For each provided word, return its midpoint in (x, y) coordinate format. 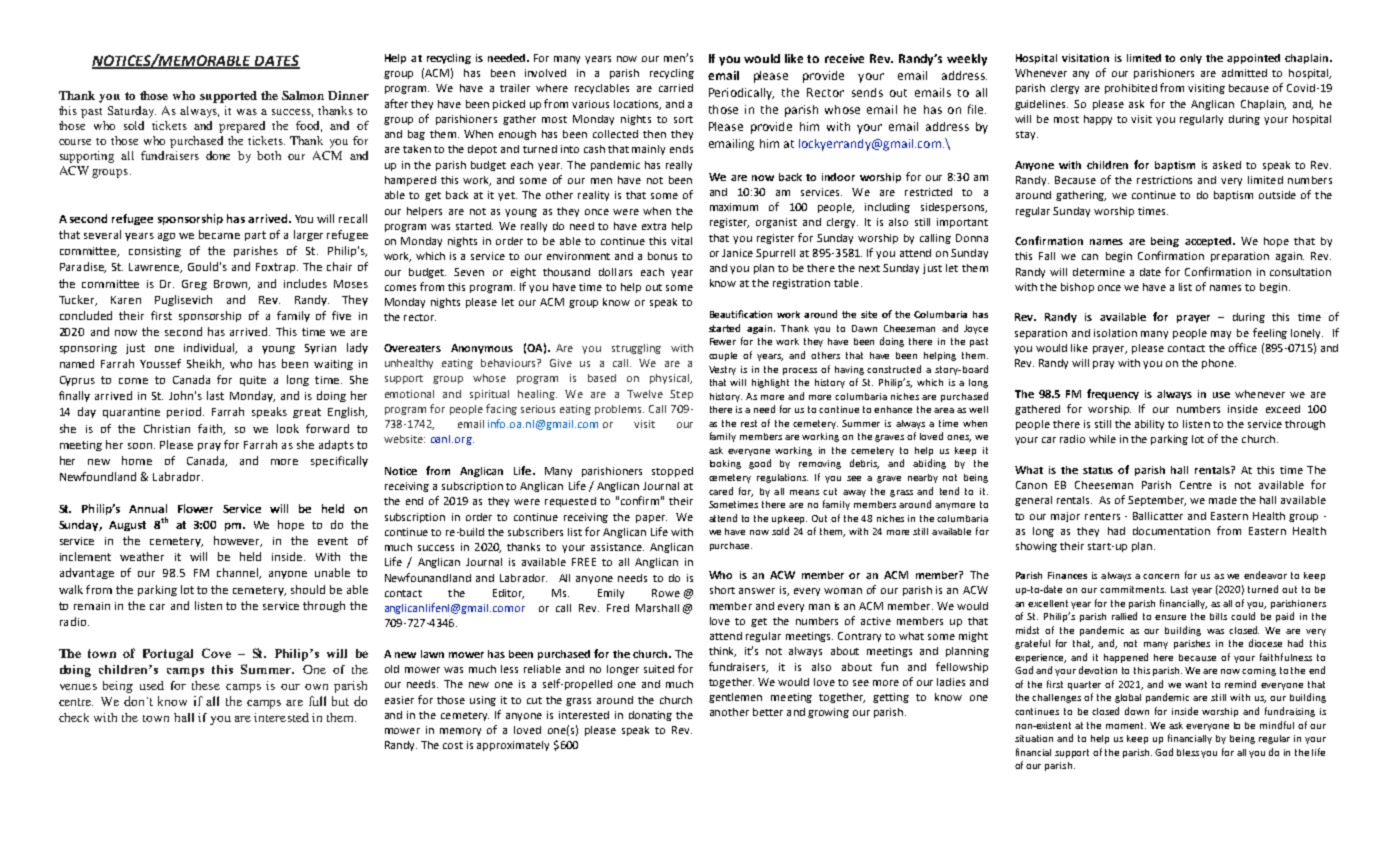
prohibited (1131, 89)
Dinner (348, 95)
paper (651, 519)
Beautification (741, 314)
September (1157, 501)
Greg (194, 285)
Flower (195, 508)
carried (676, 88)
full (317, 701)
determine (1099, 272)
